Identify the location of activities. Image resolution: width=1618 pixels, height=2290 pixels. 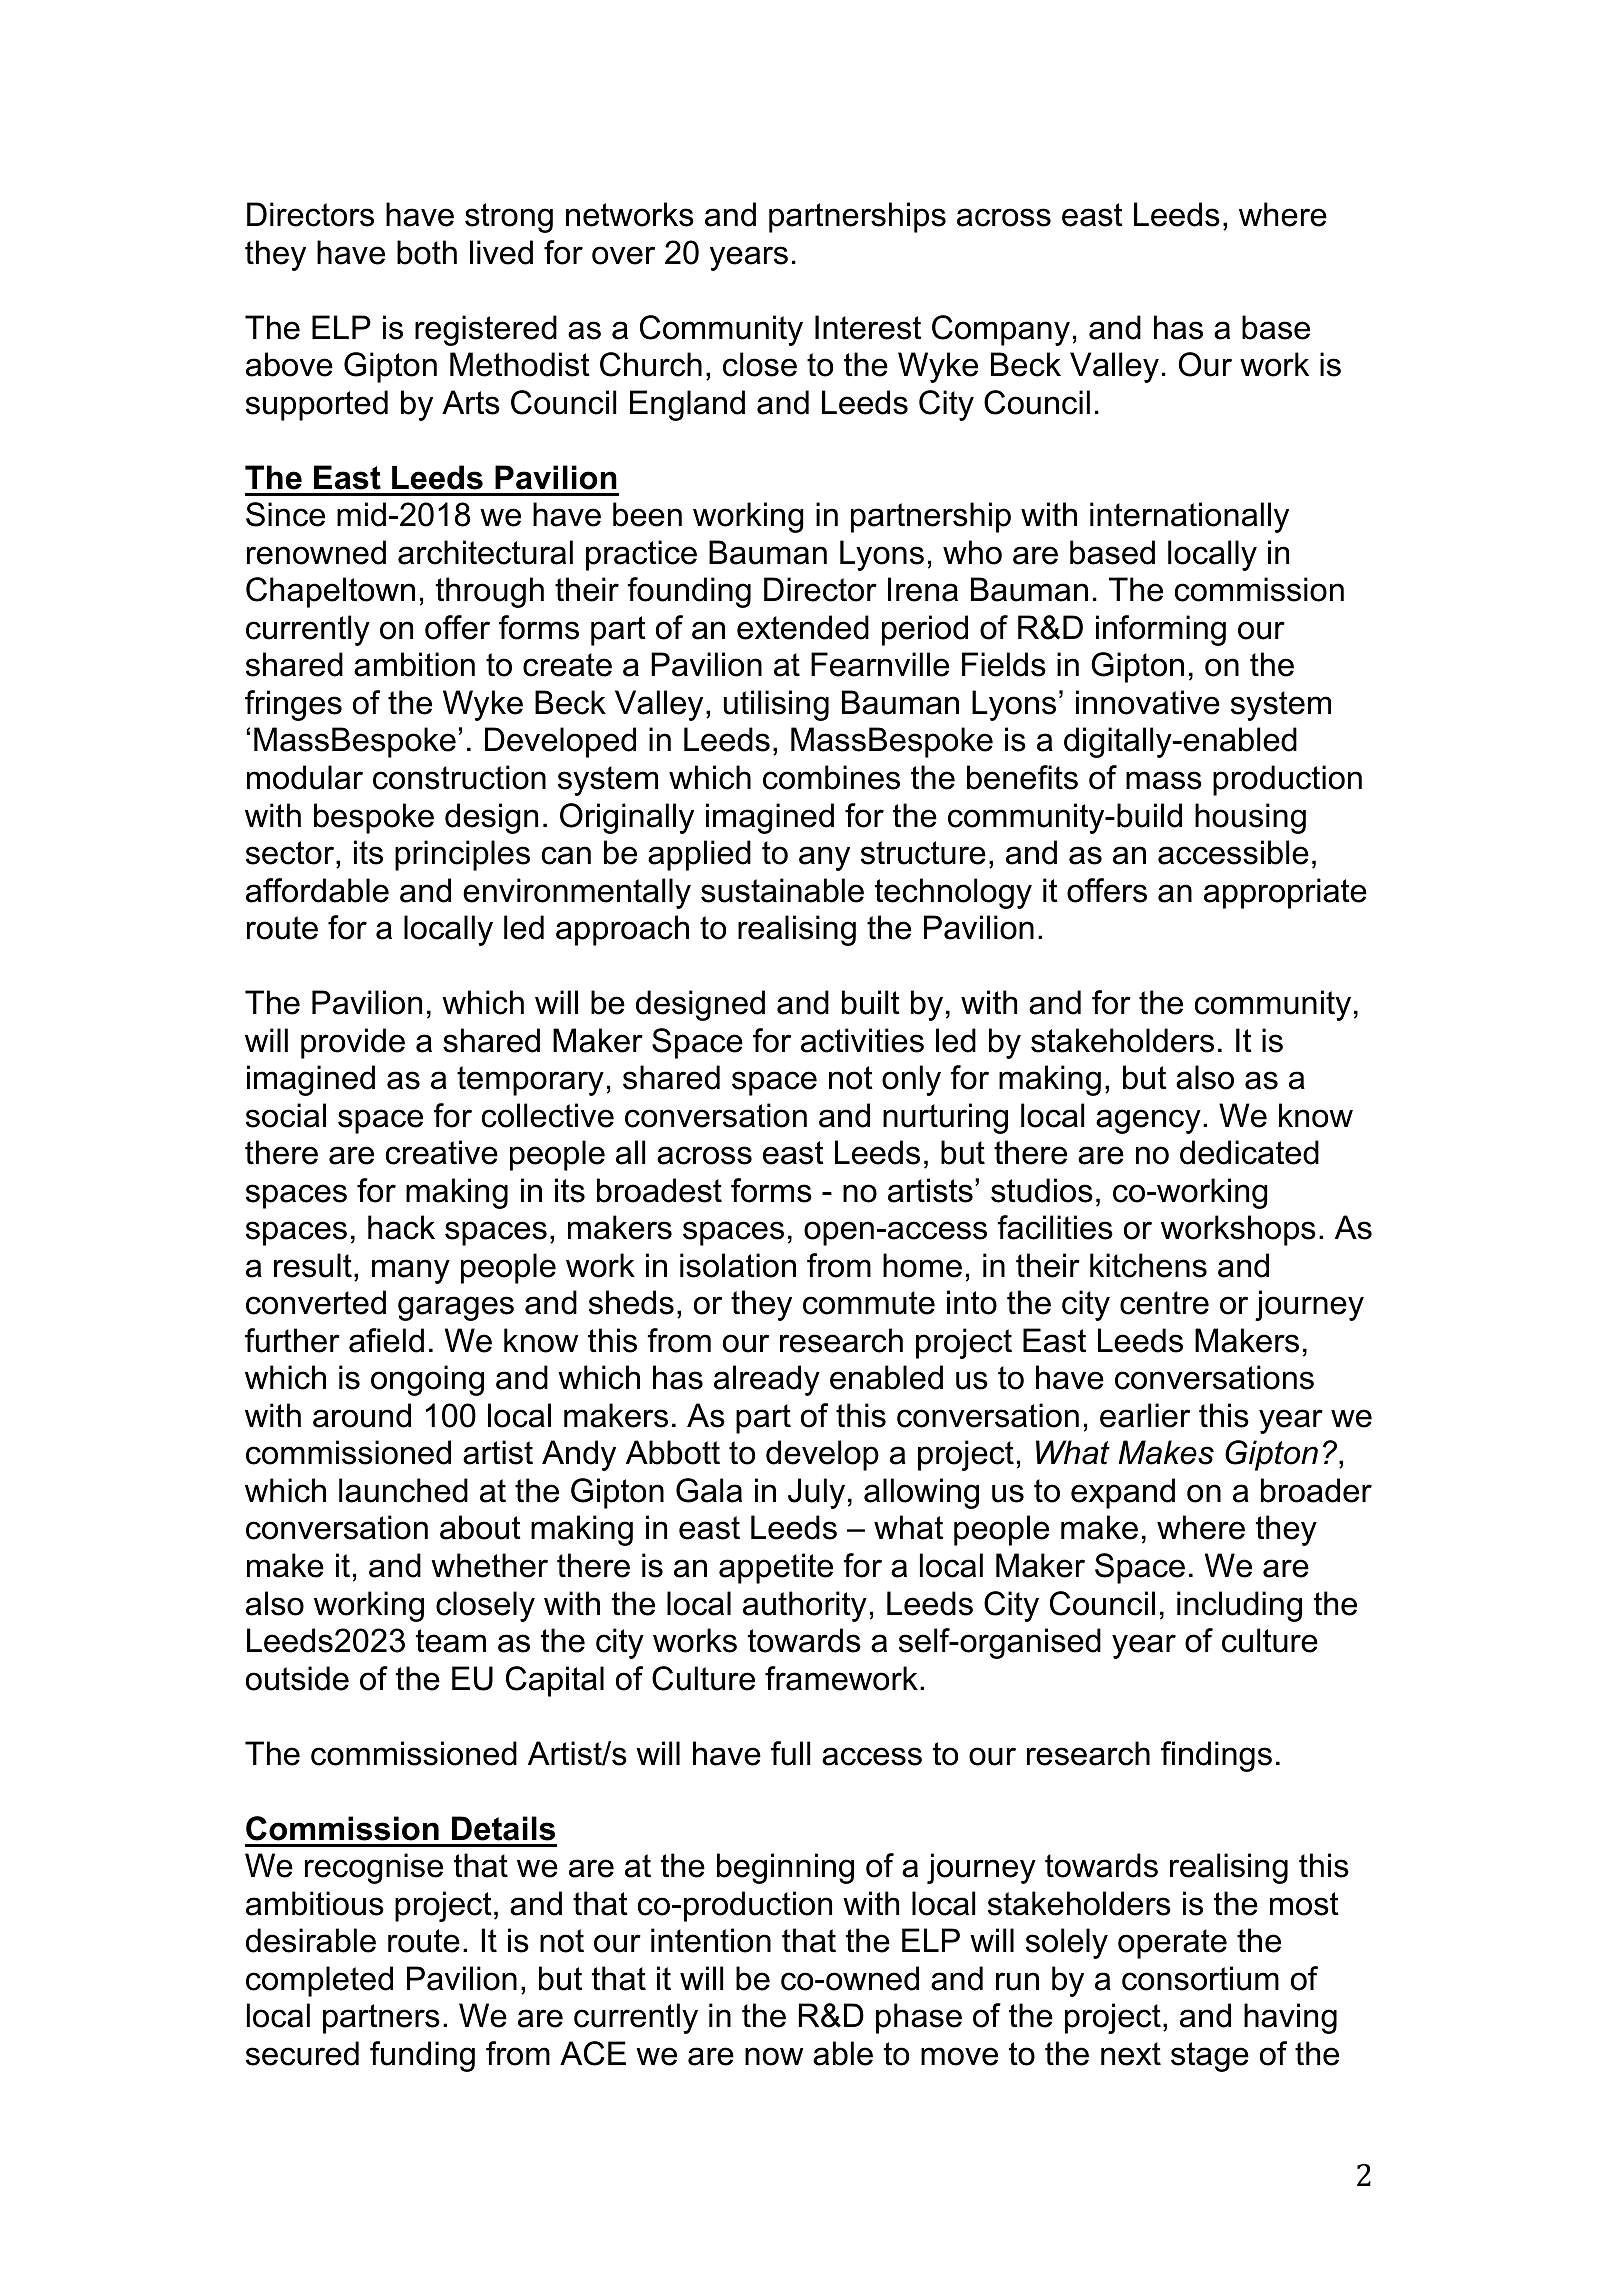
(862, 1040).
